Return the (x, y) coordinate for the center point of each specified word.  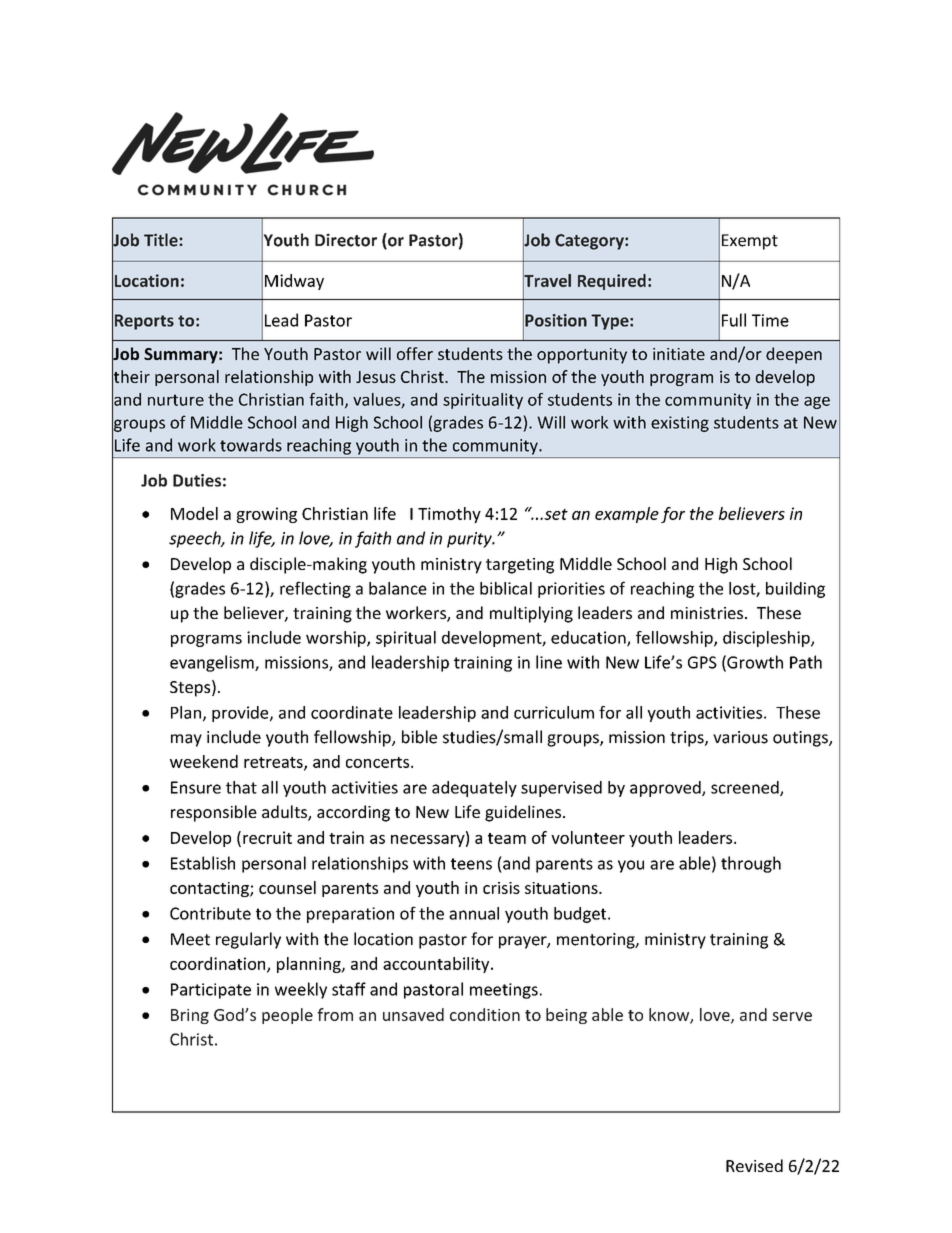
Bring (190, 1016)
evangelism (213, 663)
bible (419, 737)
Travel (547, 280)
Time (770, 320)
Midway (294, 282)
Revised (754, 1165)
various (740, 737)
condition (485, 1014)
